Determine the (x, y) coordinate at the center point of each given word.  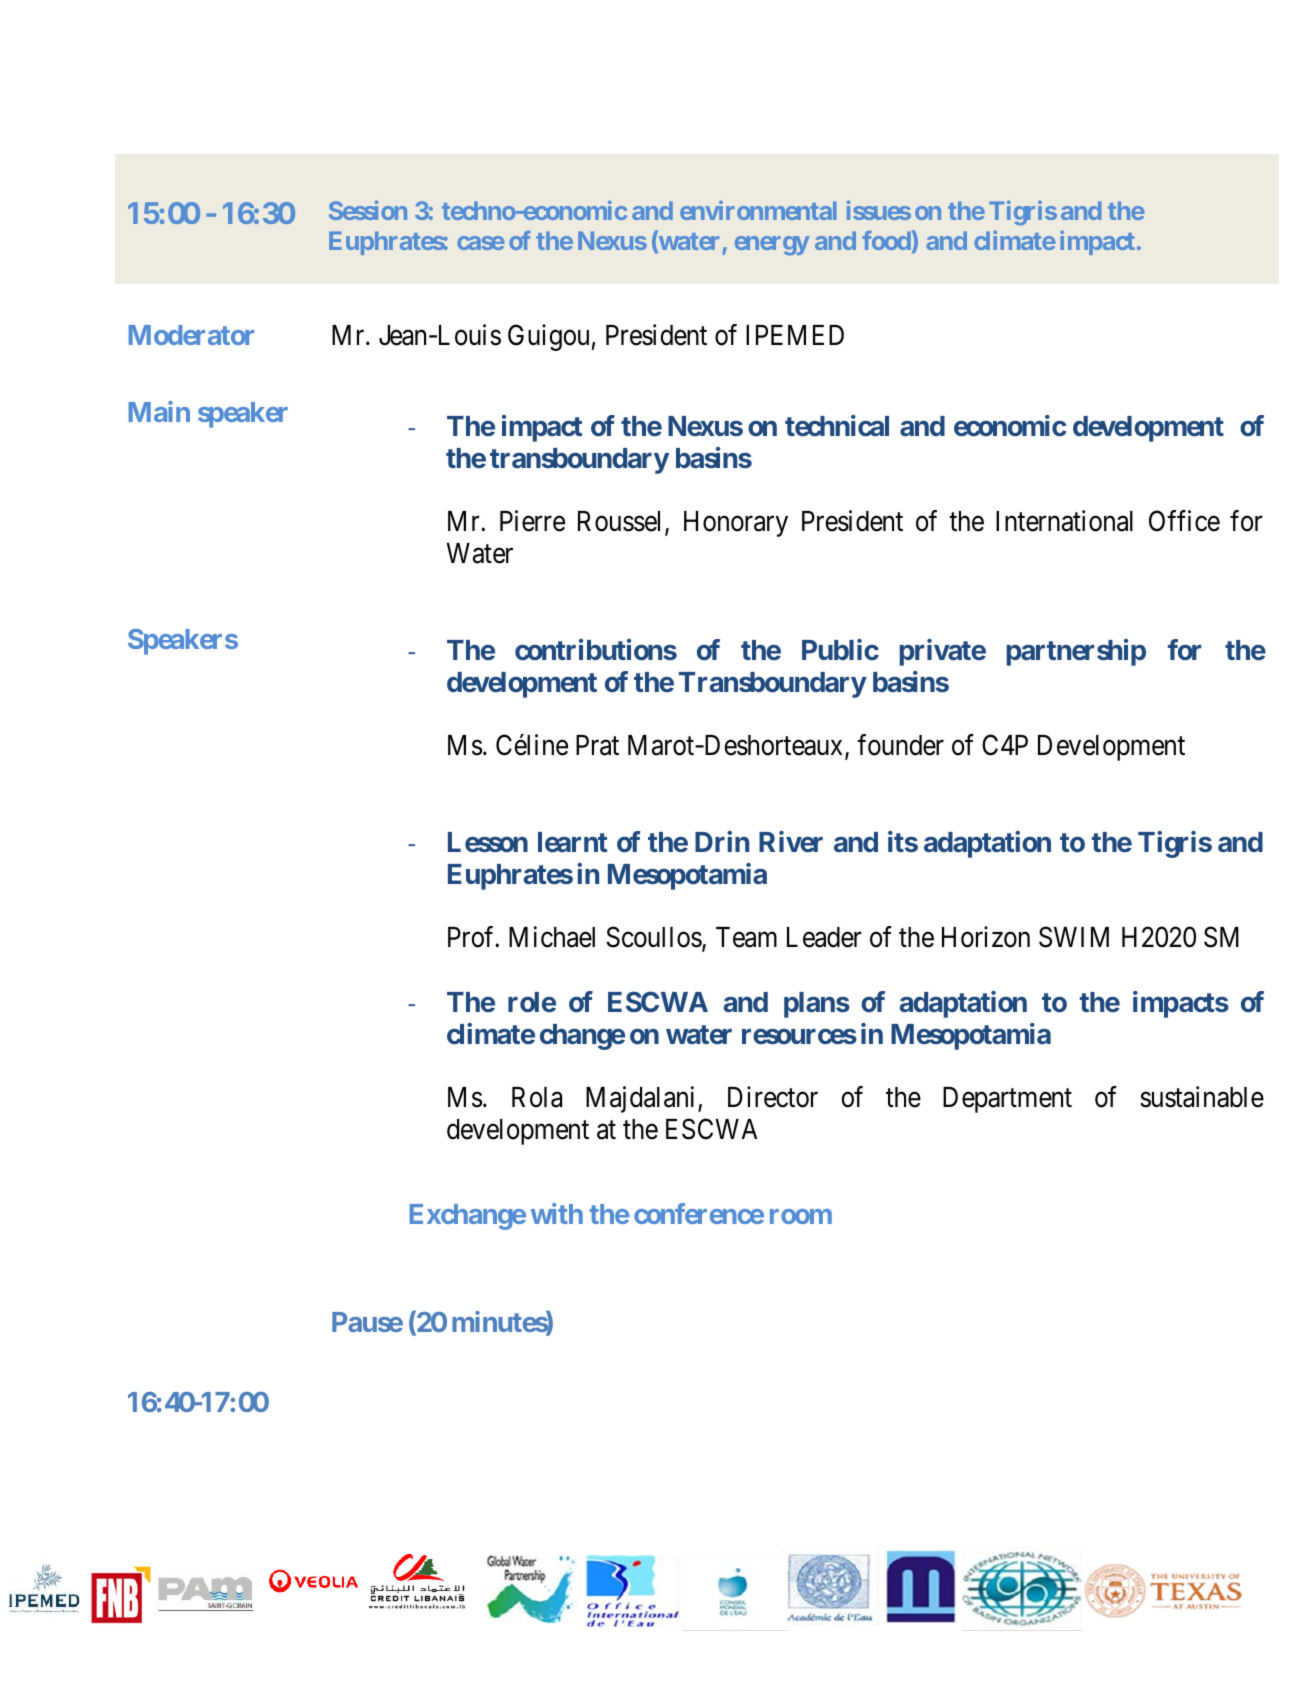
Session (368, 210)
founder (900, 745)
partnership (1076, 652)
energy (772, 245)
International (1064, 521)
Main (159, 411)
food (886, 240)
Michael (552, 937)
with (557, 1213)
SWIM (1074, 937)
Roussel (622, 522)
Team (746, 937)
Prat (597, 745)
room (801, 1216)
